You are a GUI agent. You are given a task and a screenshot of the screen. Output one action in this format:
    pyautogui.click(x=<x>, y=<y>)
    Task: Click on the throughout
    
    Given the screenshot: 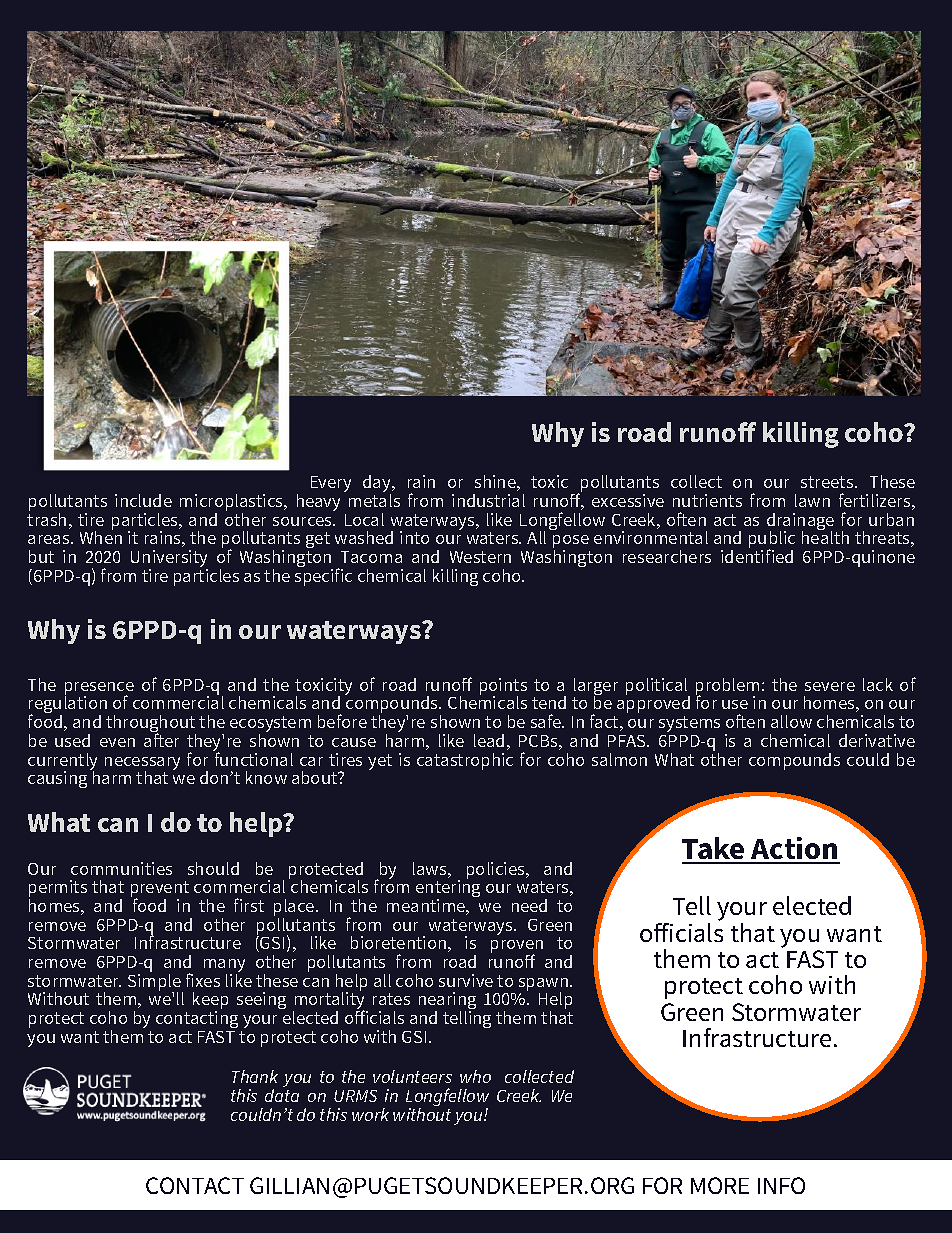 What is the action you would take?
    pyautogui.click(x=151, y=725)
